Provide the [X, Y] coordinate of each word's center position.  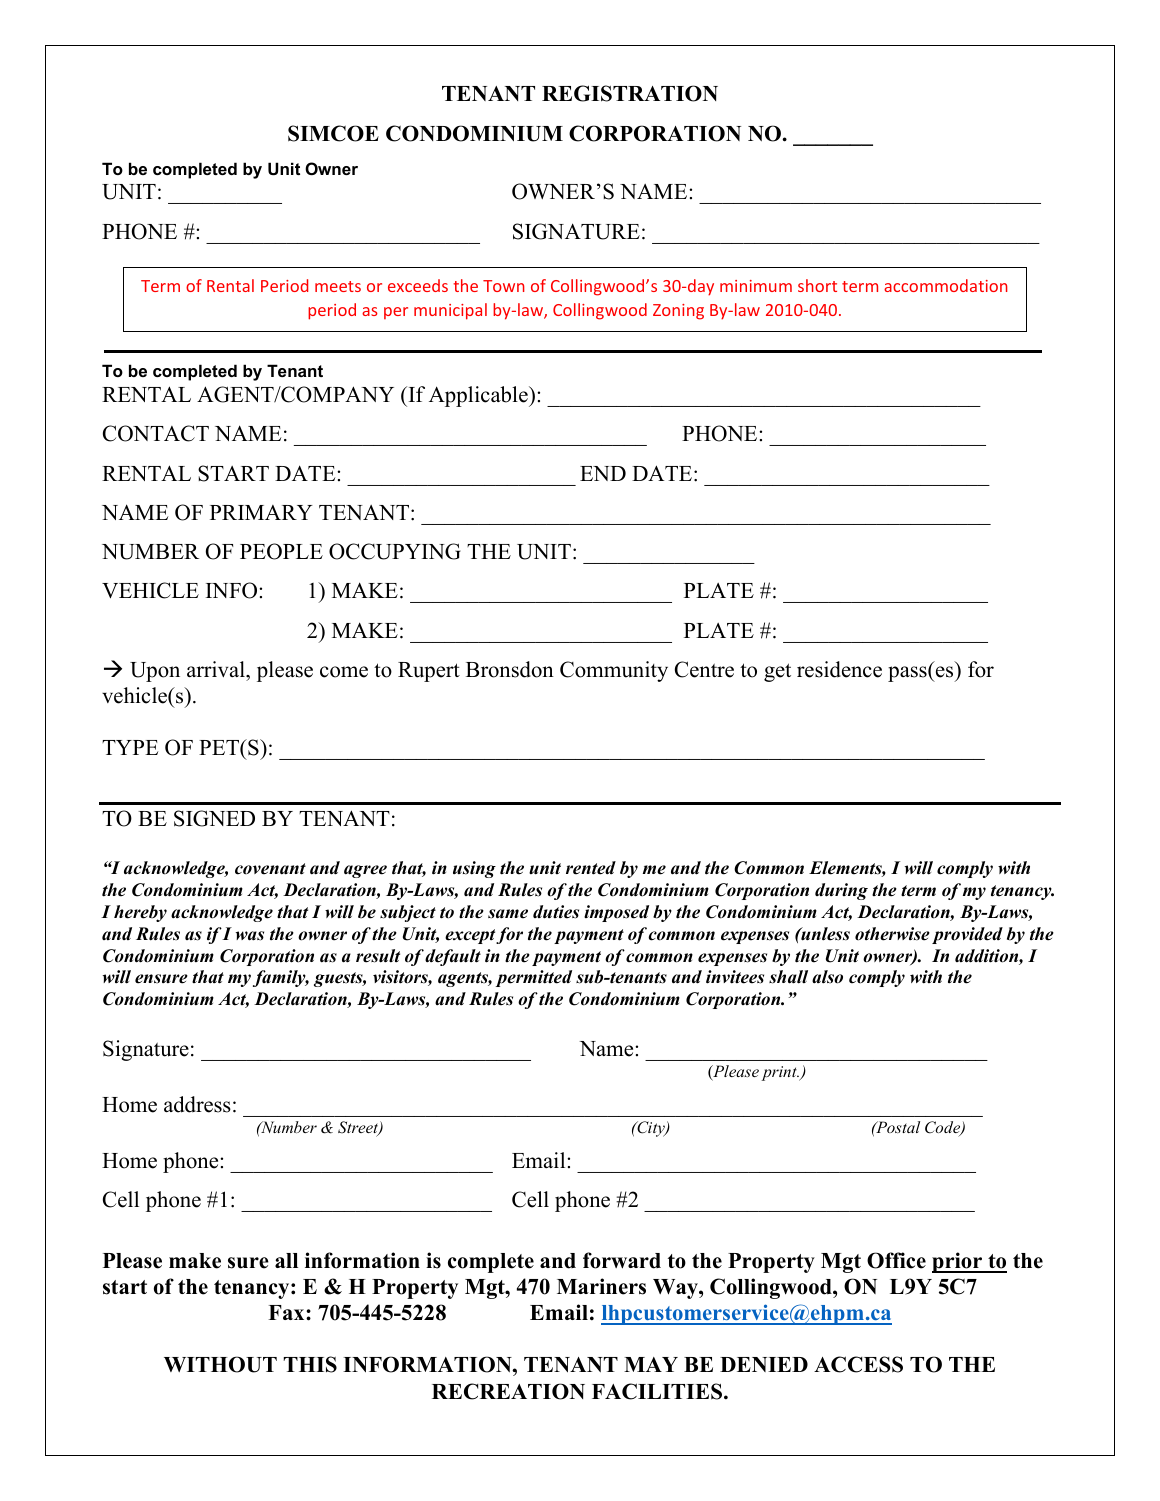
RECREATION [508, 1391]
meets [338, 286]
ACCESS [858, 1364]
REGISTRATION [630, 93]
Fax [287, 1312]
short [817, 285]
